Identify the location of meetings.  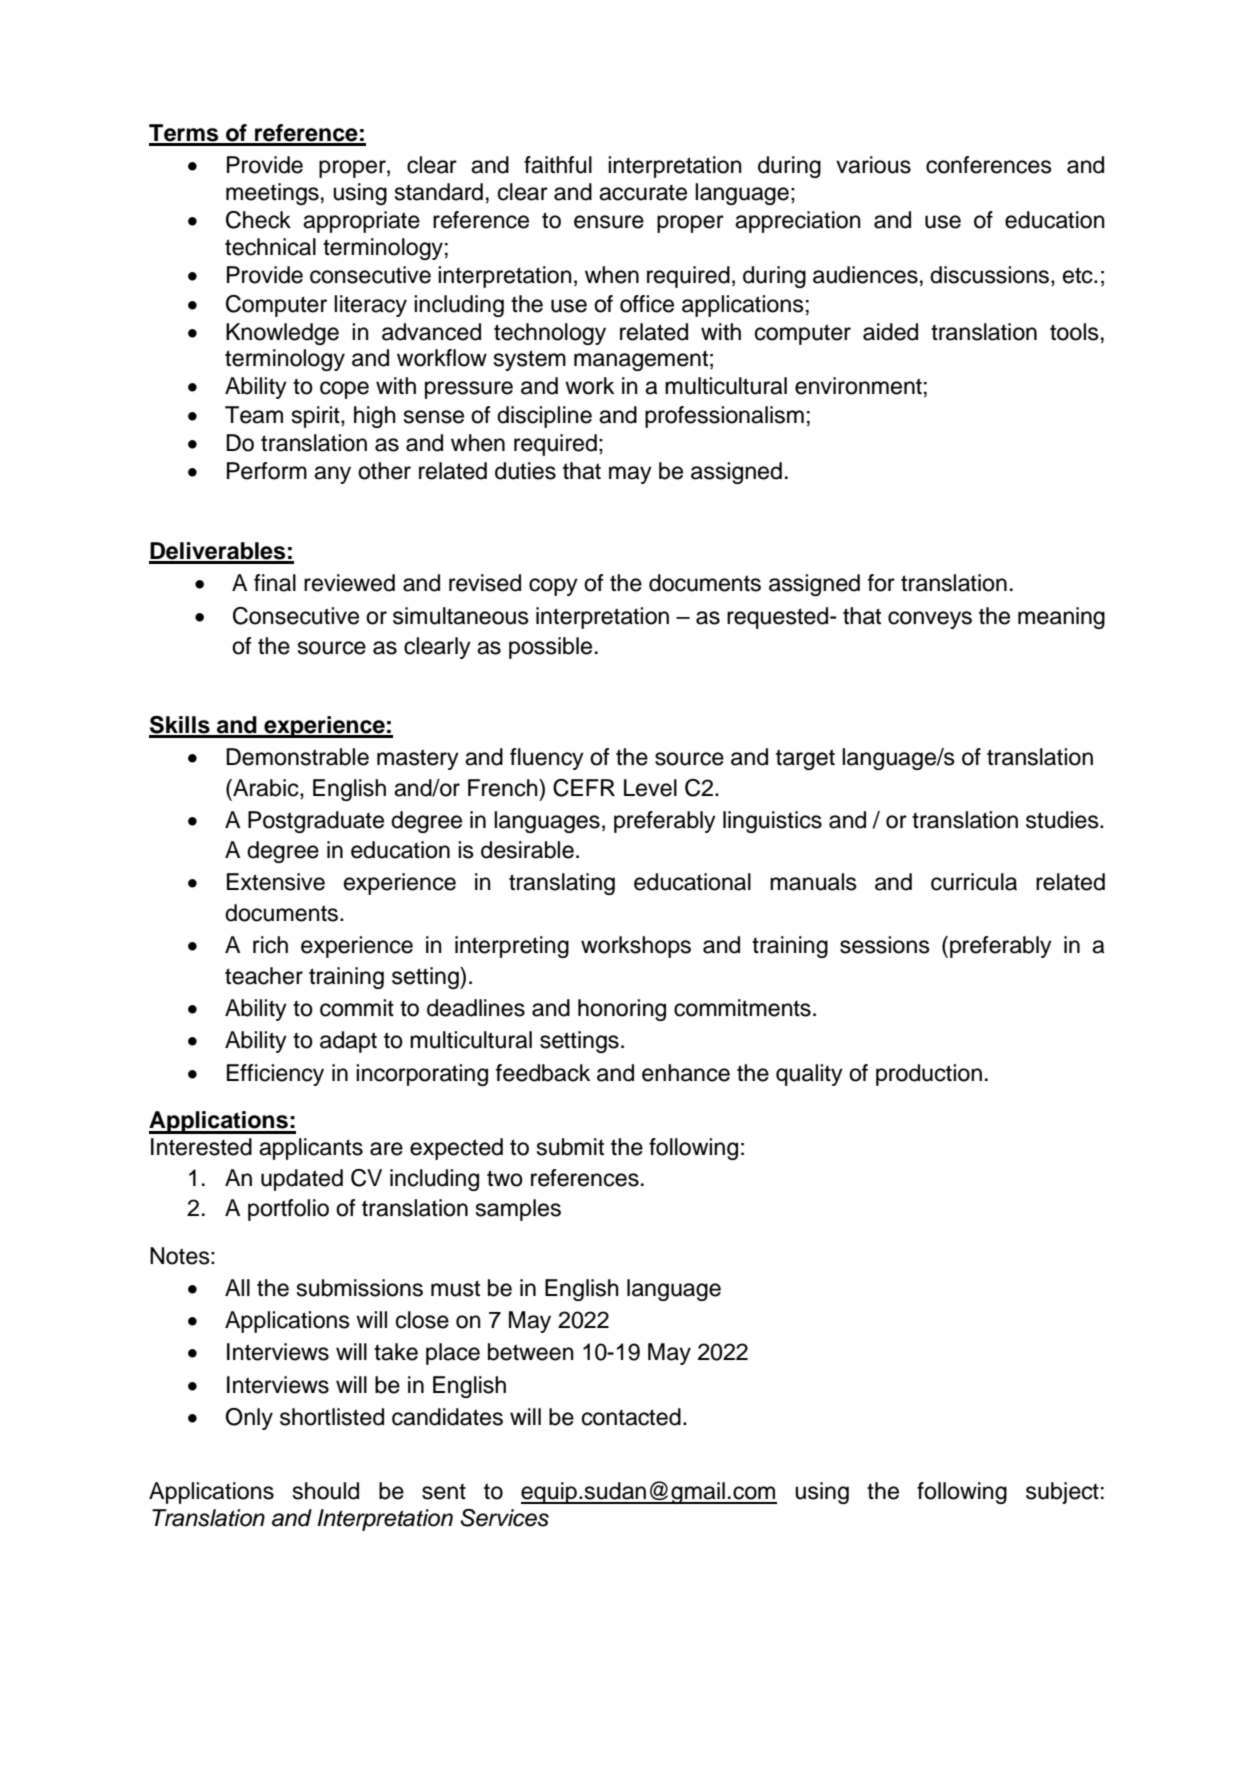
(272, 194).
